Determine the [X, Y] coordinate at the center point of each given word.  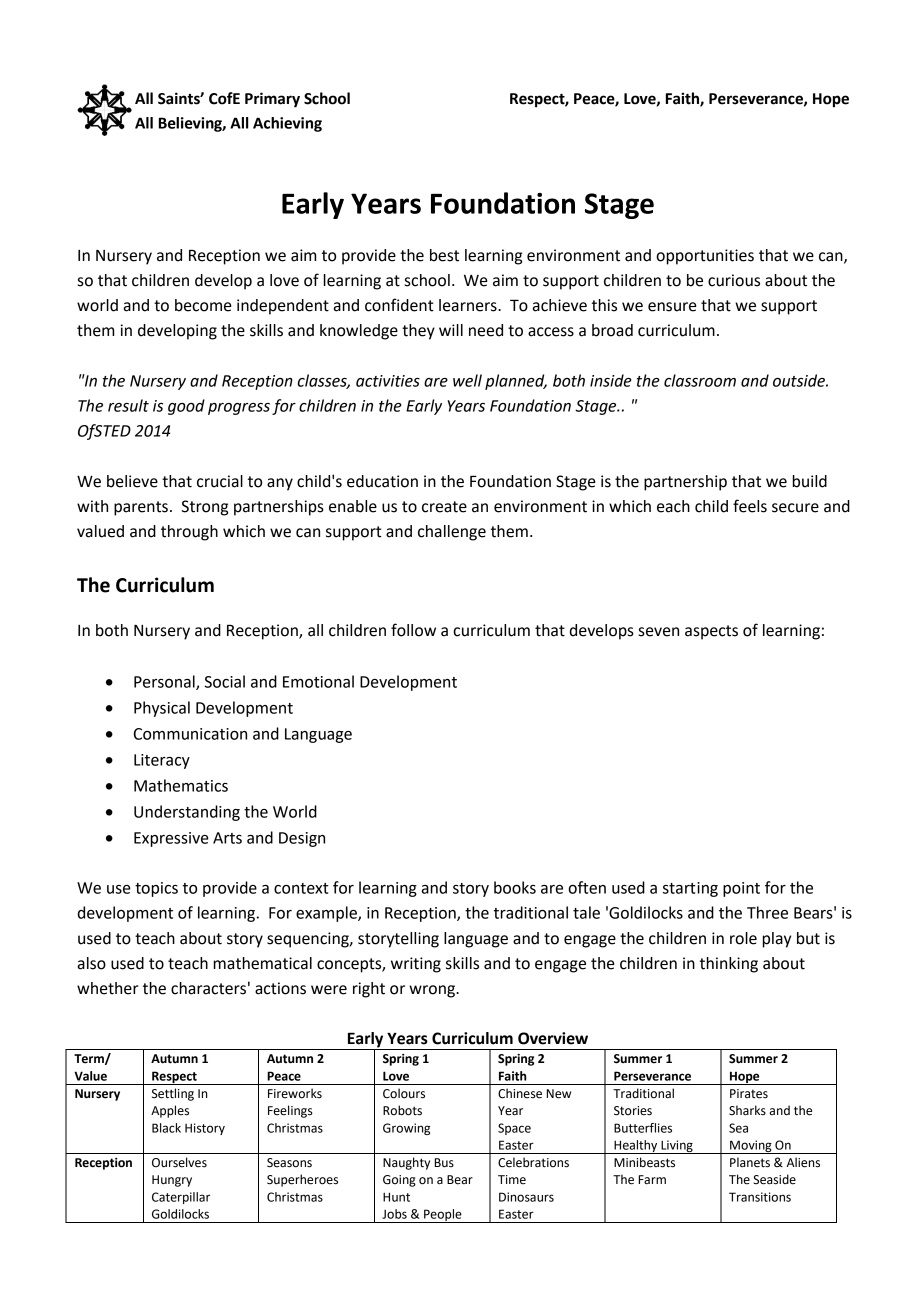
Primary [272, 100]
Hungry [172, 1181]
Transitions [760, 1197]
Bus [444, 1163]
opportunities [705, 257]
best [444, 255]
